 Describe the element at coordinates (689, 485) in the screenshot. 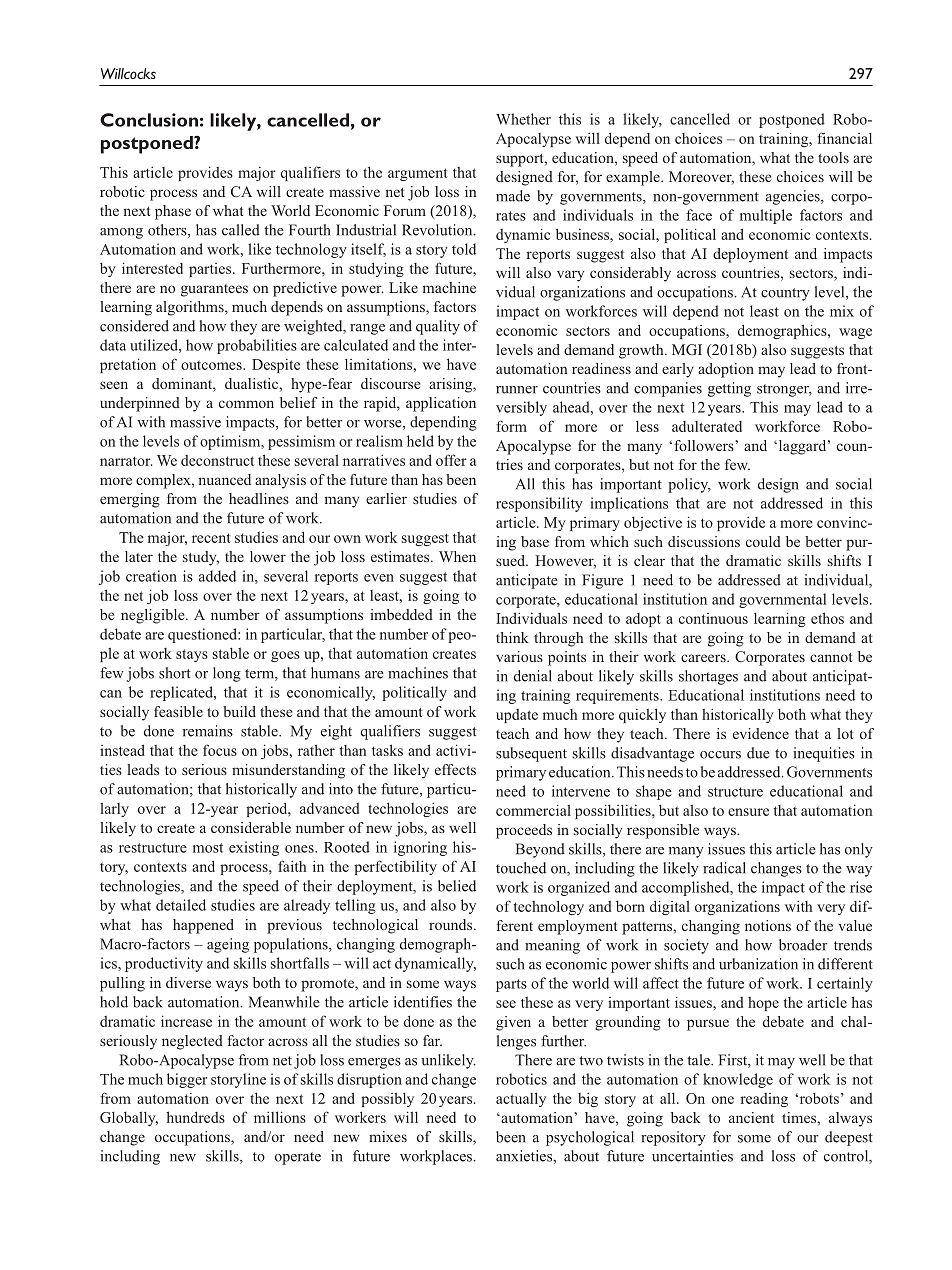

I see `policy` at that location.
